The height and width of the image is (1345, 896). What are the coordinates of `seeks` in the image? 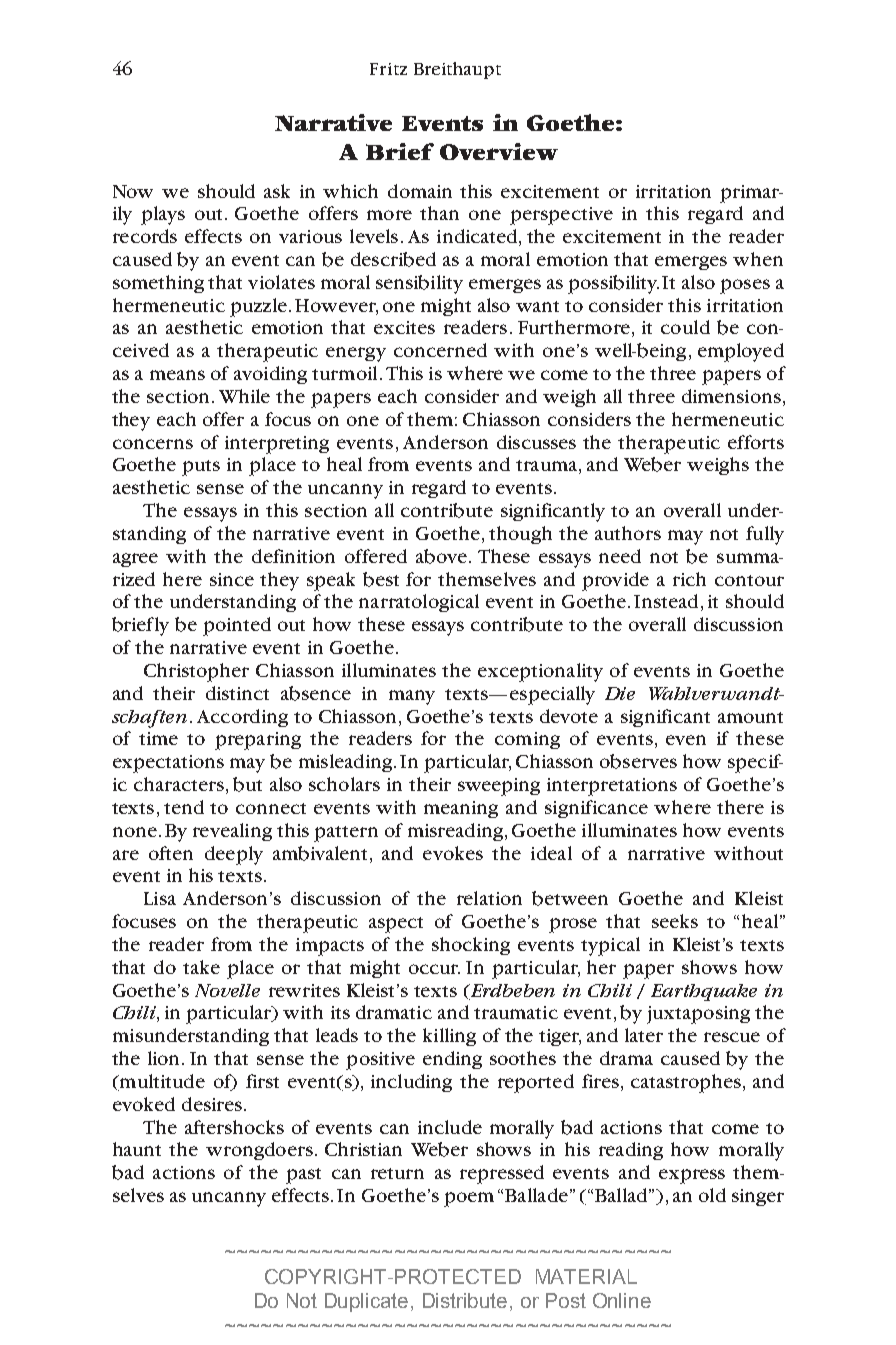 It's located at (675, 921).
